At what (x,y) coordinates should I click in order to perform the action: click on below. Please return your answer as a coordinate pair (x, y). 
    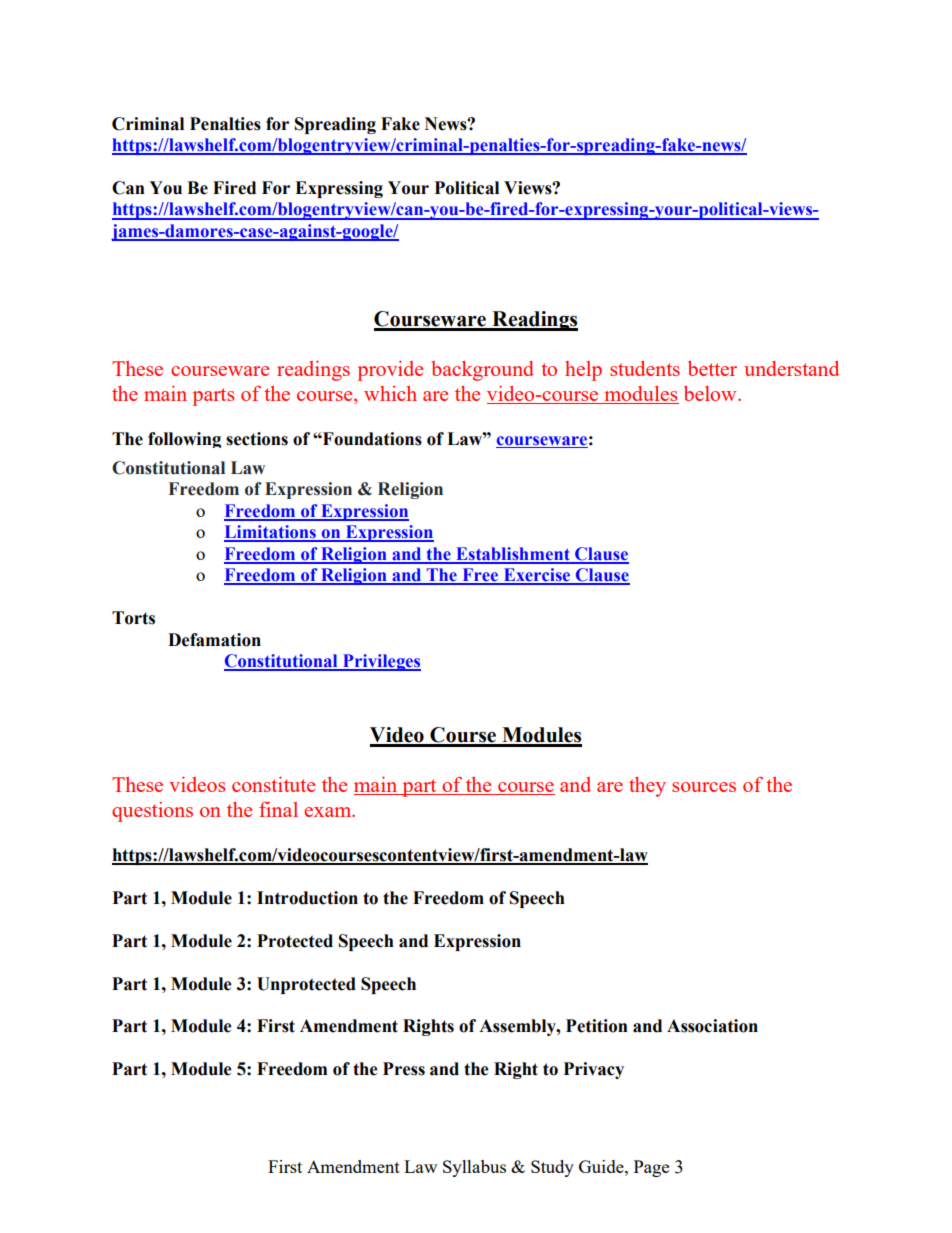
    Looking at the image, I should click on (711, 393).
